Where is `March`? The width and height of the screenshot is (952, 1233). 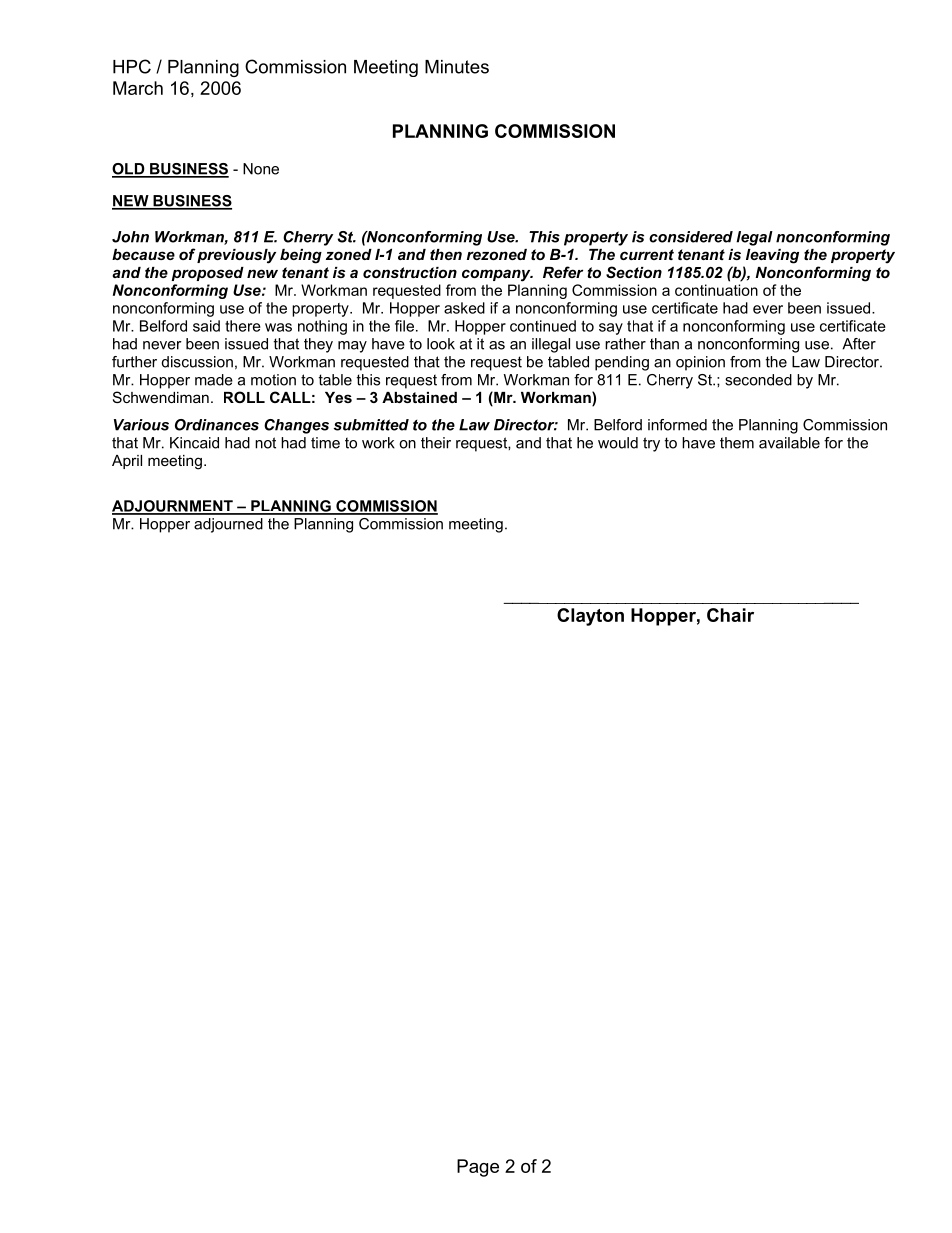
March is located at coordinates (138, 88).
